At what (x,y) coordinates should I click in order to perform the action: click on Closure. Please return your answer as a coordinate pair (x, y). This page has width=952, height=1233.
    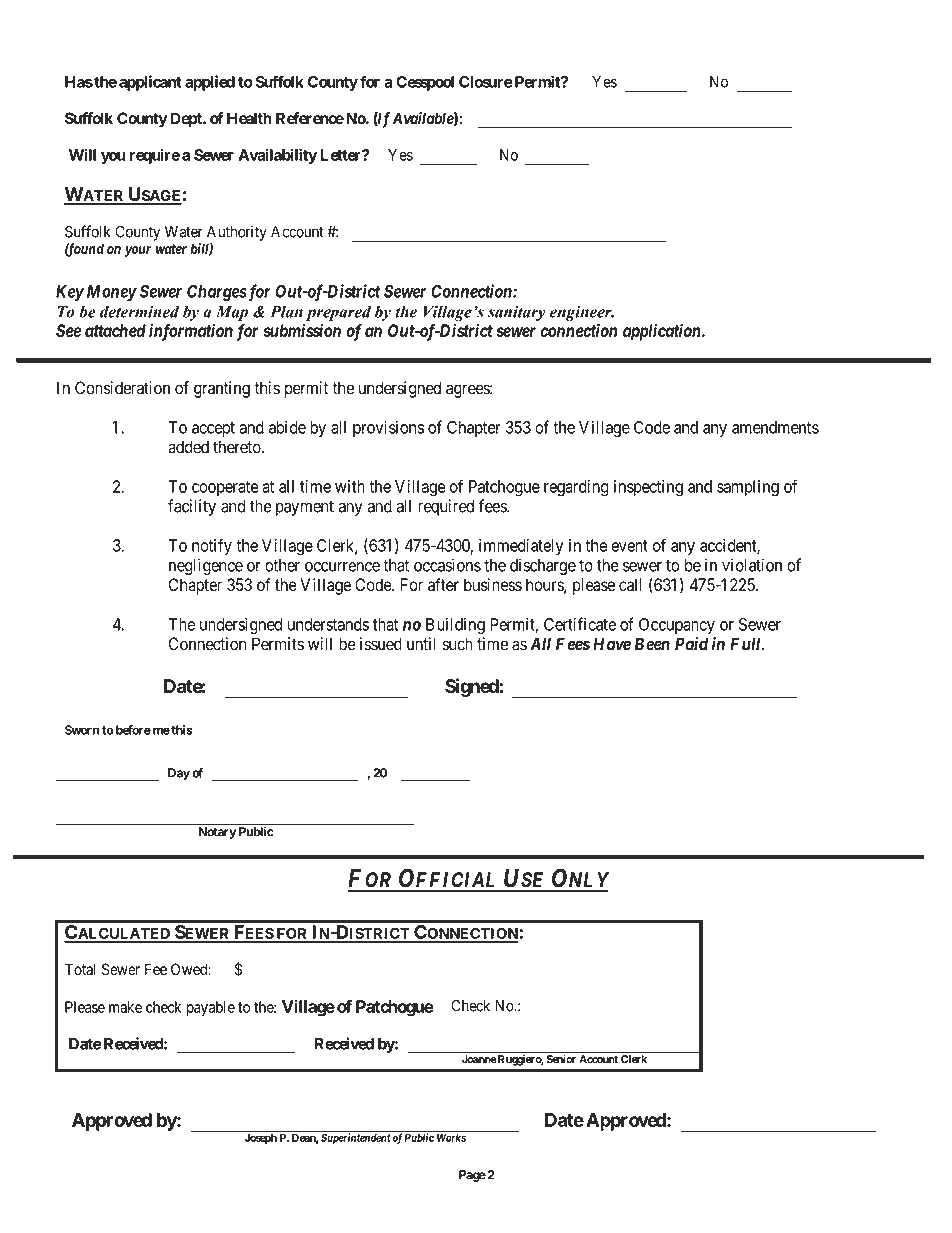
    Looking at the image, I should click on (486, 82).
